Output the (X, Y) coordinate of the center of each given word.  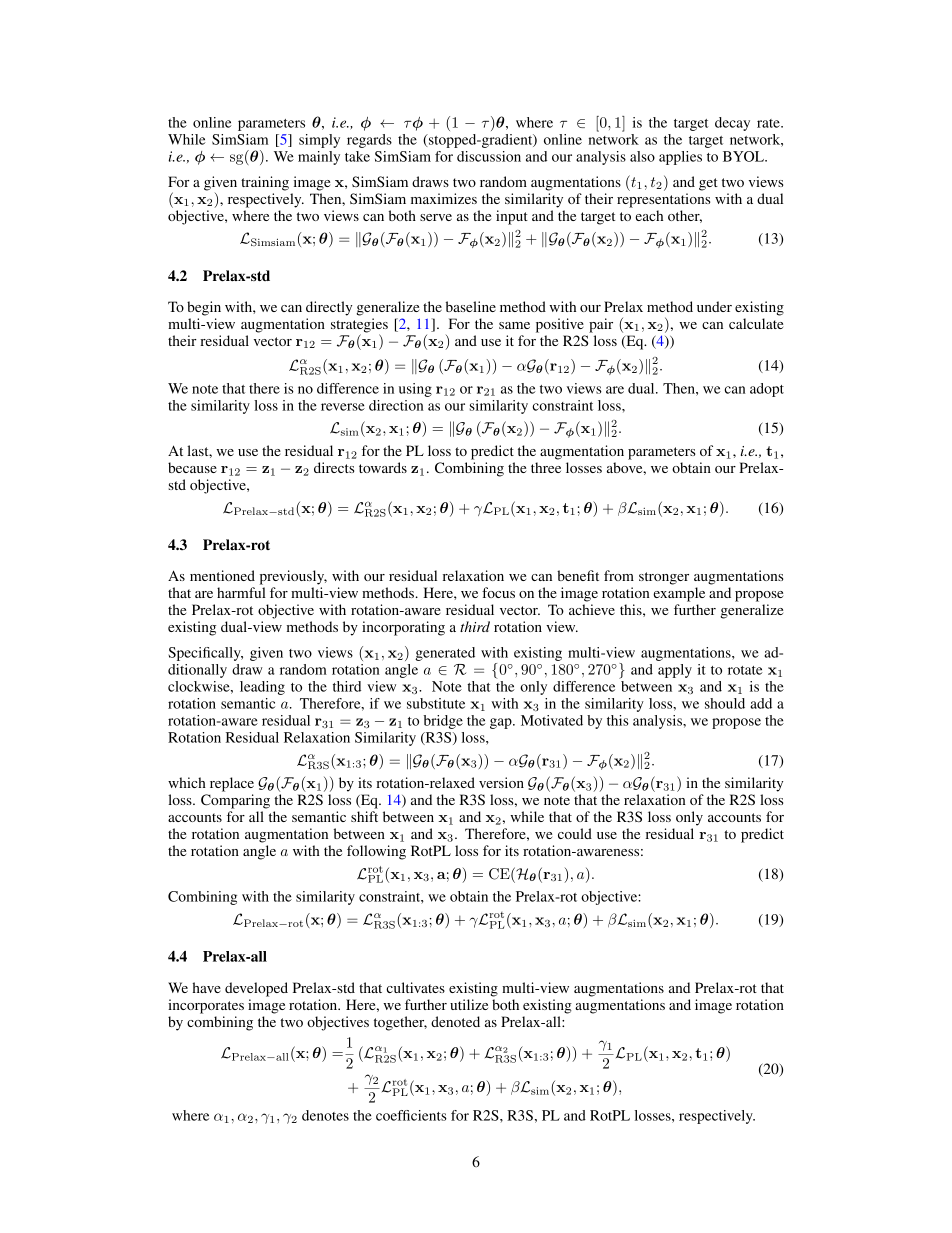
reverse (343, 407)
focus (498, 592)
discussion (489, 156)
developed (256, 989)
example (679, 594)
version (501, 782)
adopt (767, 390)
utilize (469, 1004)
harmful (241, 592)
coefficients (411, 1115)
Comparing (235, 801)
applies (680, 158)
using (415, 390)
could (575, 833)
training (265, 183)
